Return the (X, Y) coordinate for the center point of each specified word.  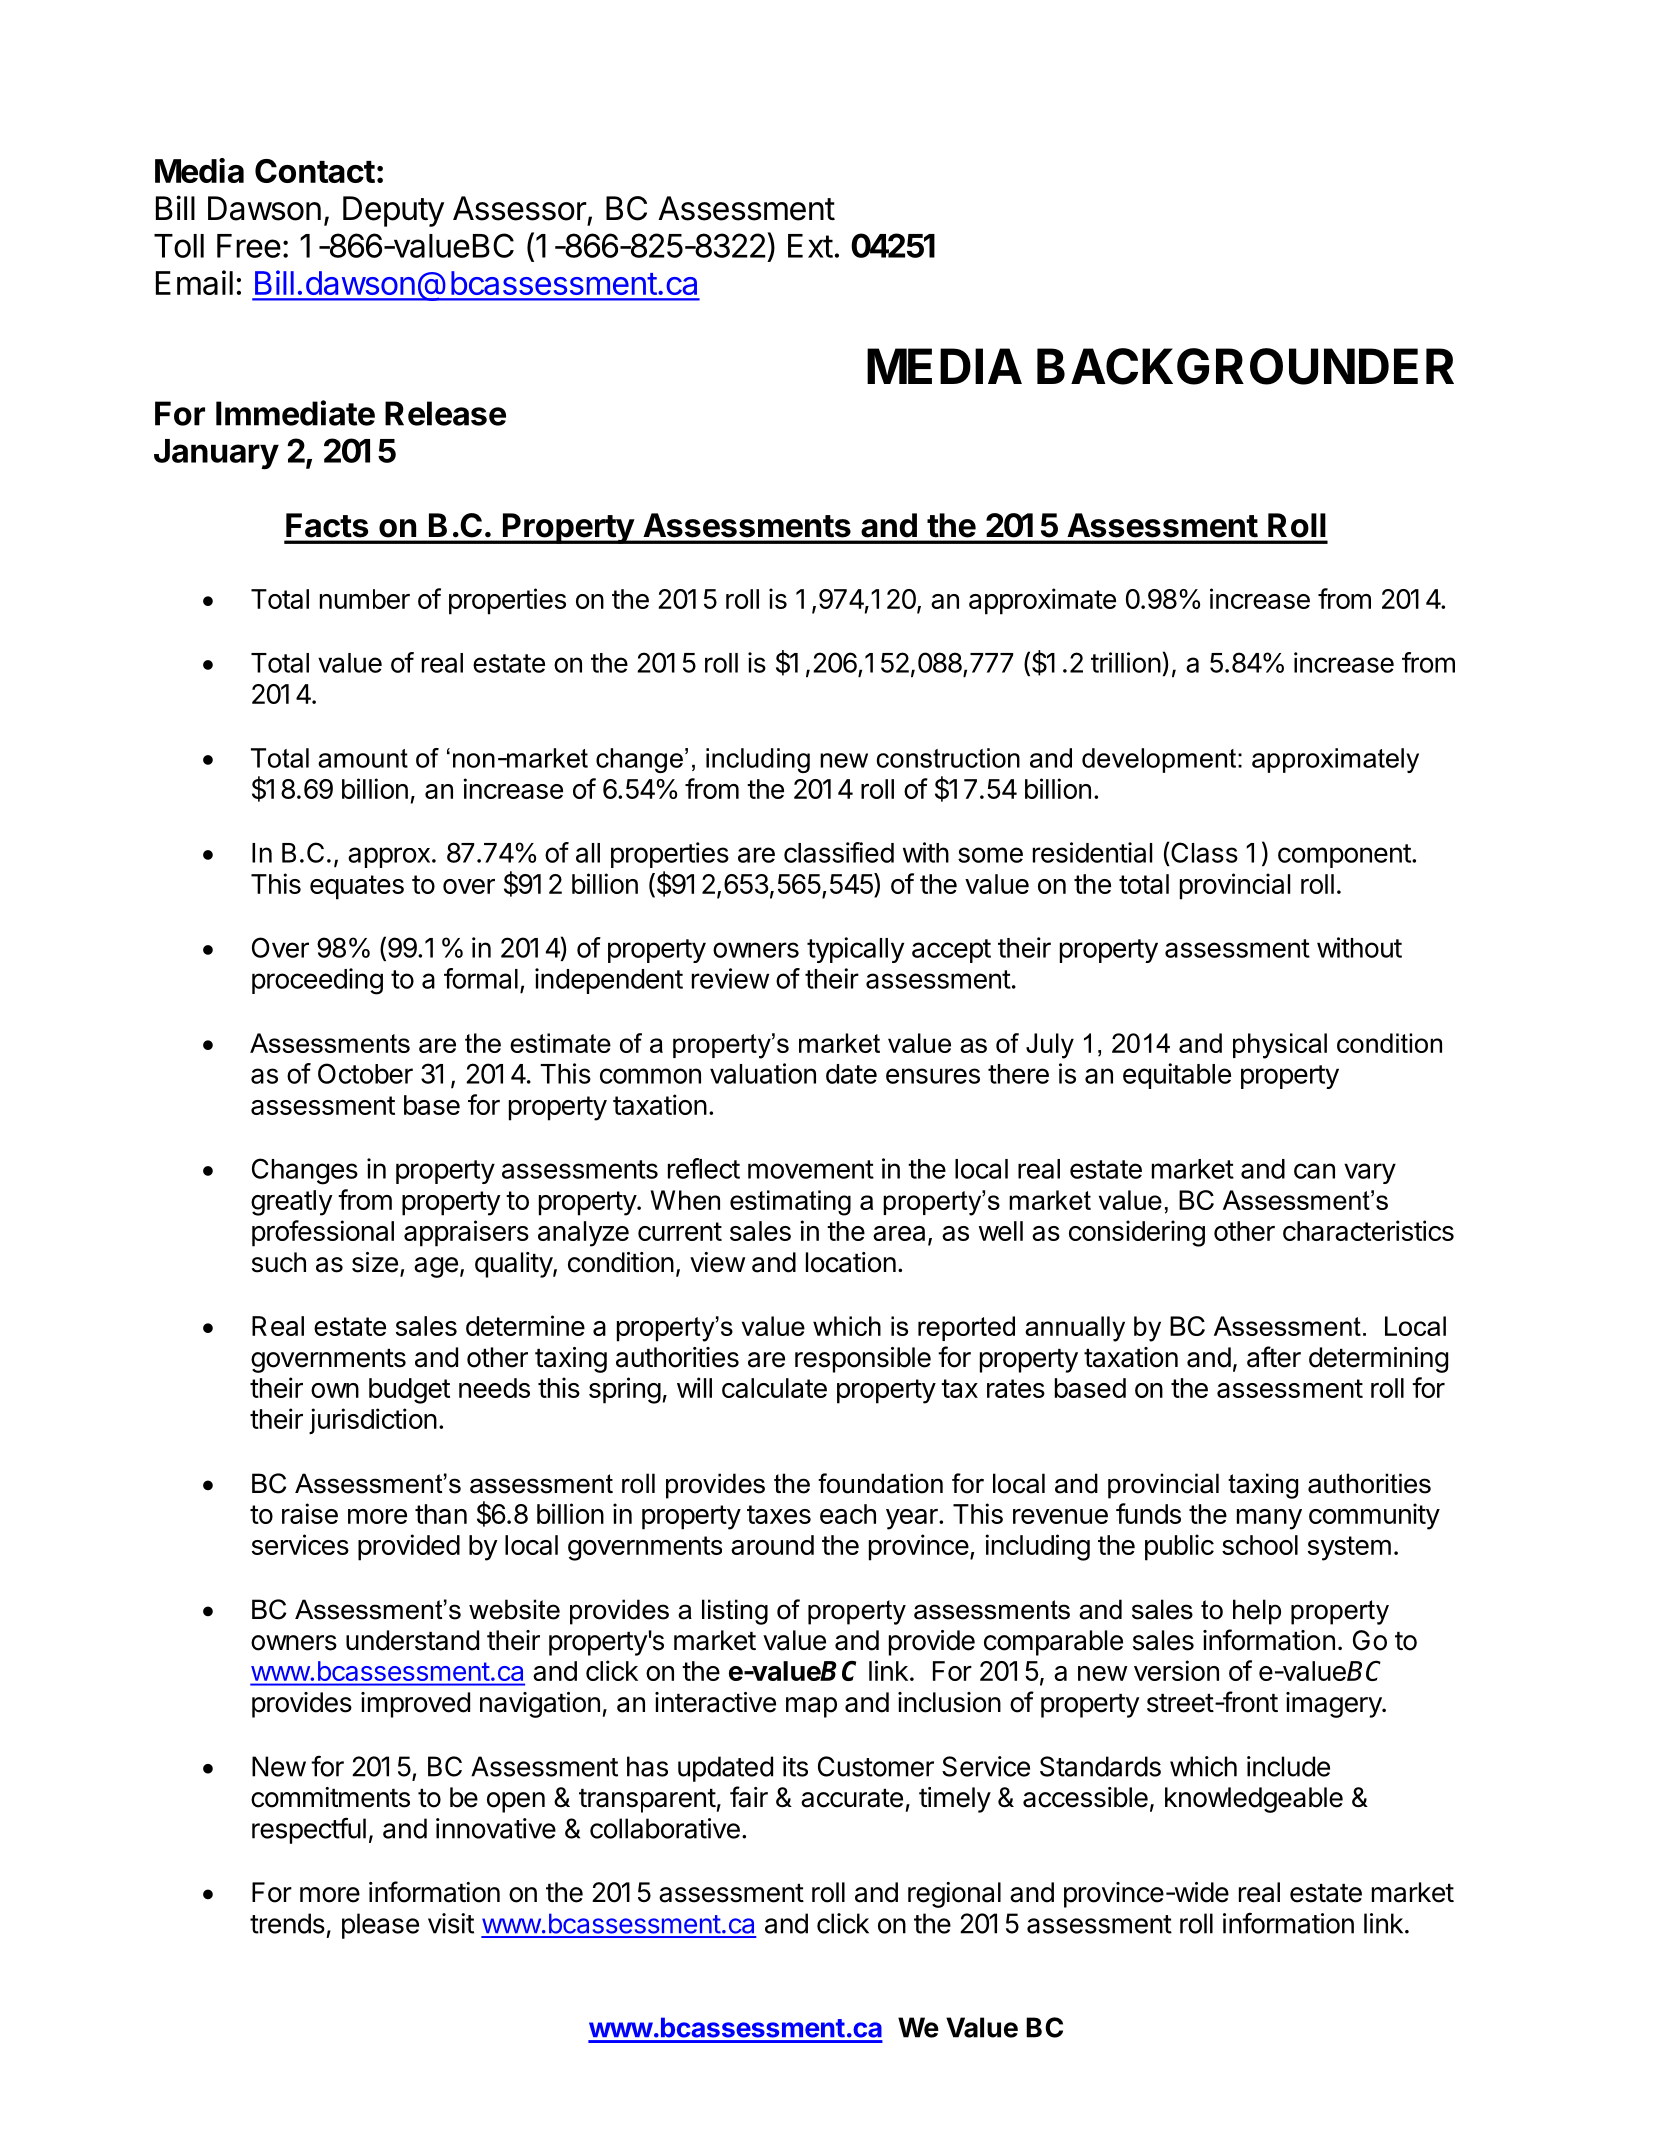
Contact (315, 171)
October (365, 1073)
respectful (309, 1830)
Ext (810, 246)
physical (1280, 1046)
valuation (763, 1073)
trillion (1126, 662)
